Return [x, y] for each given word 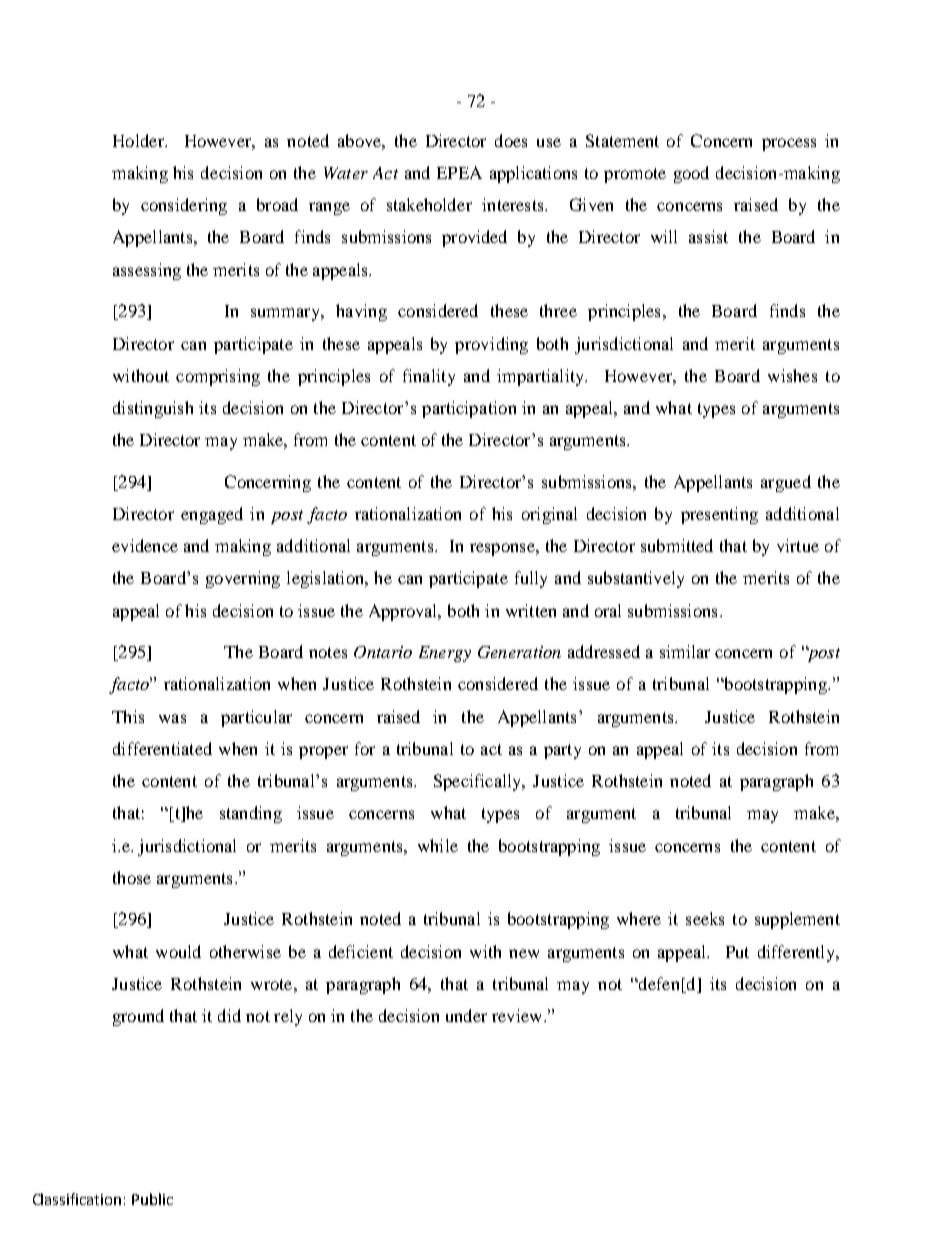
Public [152, 1199]
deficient [361, 951]
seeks [705, 918]
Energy [445, 654]
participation [469, 409]
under [466, 1015]
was [172, 718]
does [511, 140]
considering [184, 206]
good [691, 174]
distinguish [153, 409]
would [178, 951]
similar [685, 651]
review [518, 1015]
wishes [792, 375]
